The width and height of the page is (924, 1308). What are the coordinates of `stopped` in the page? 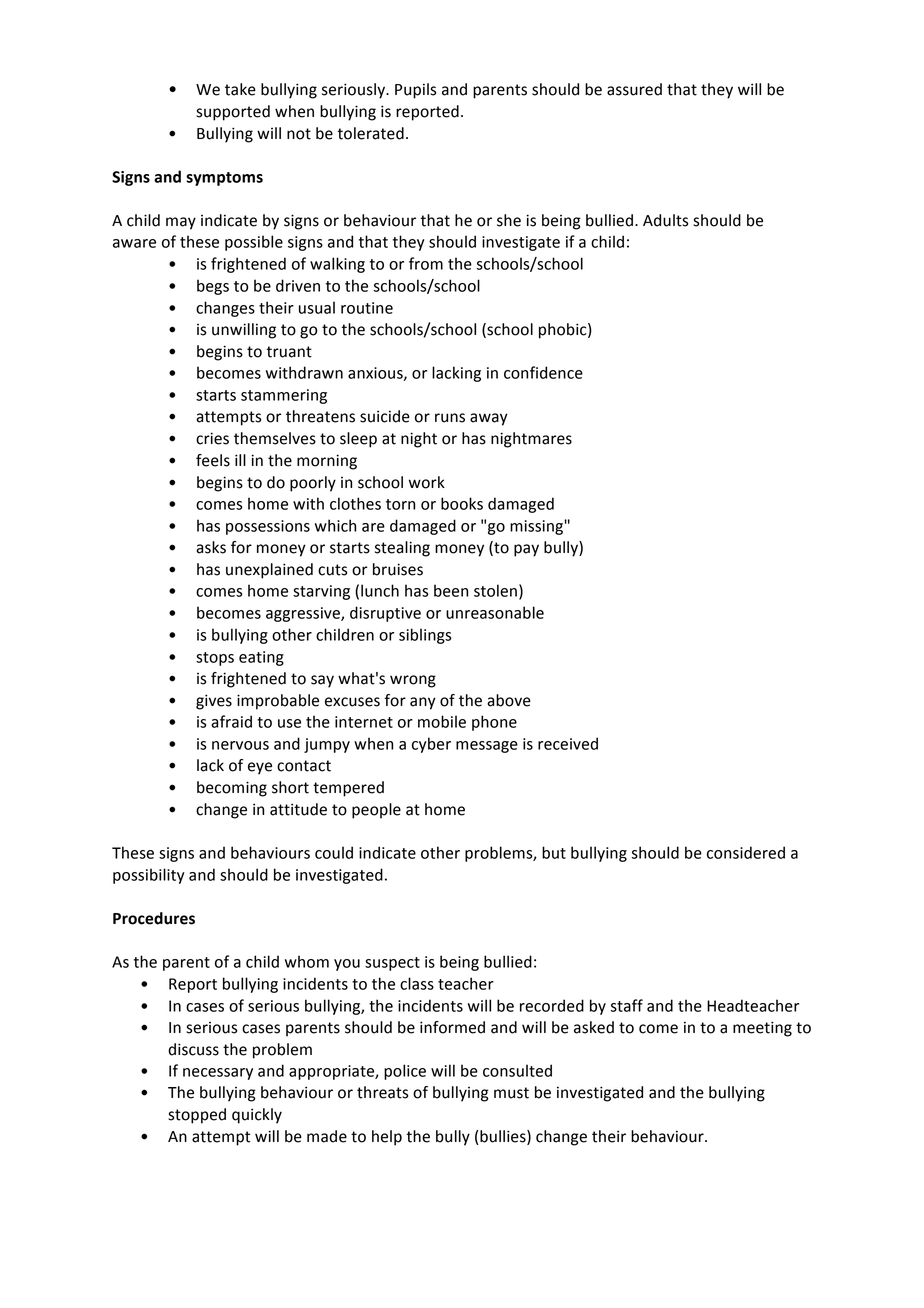 It's located at (197, 1116).
